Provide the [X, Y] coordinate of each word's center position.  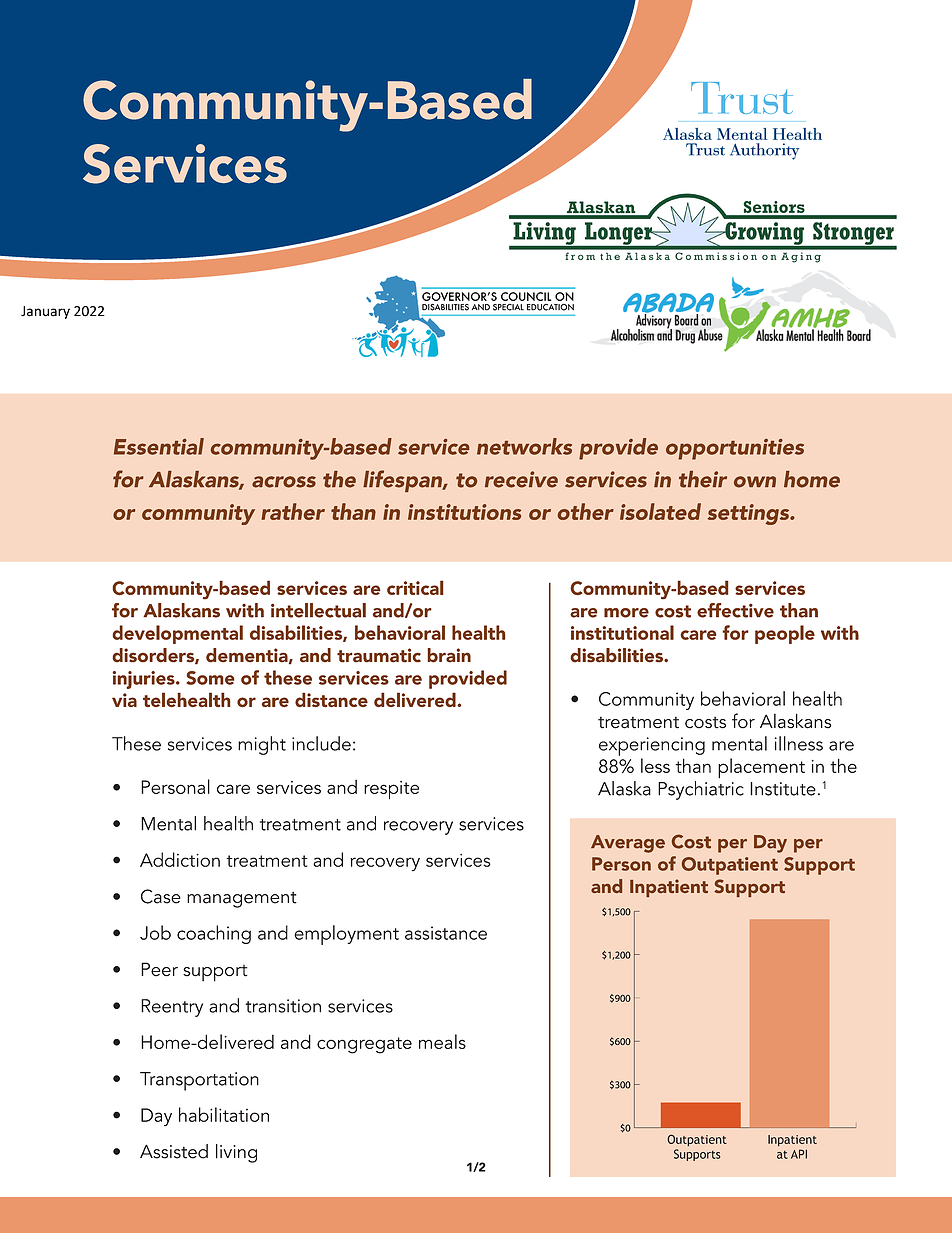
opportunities [735, 449]
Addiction [180, 859]
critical [415, 587]
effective [735, 610]
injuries [145, 680]
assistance [446, 933]
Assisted [174, 1151]
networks [524, 446]
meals [442, 1041]
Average [628, 844]
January [45, 312]
